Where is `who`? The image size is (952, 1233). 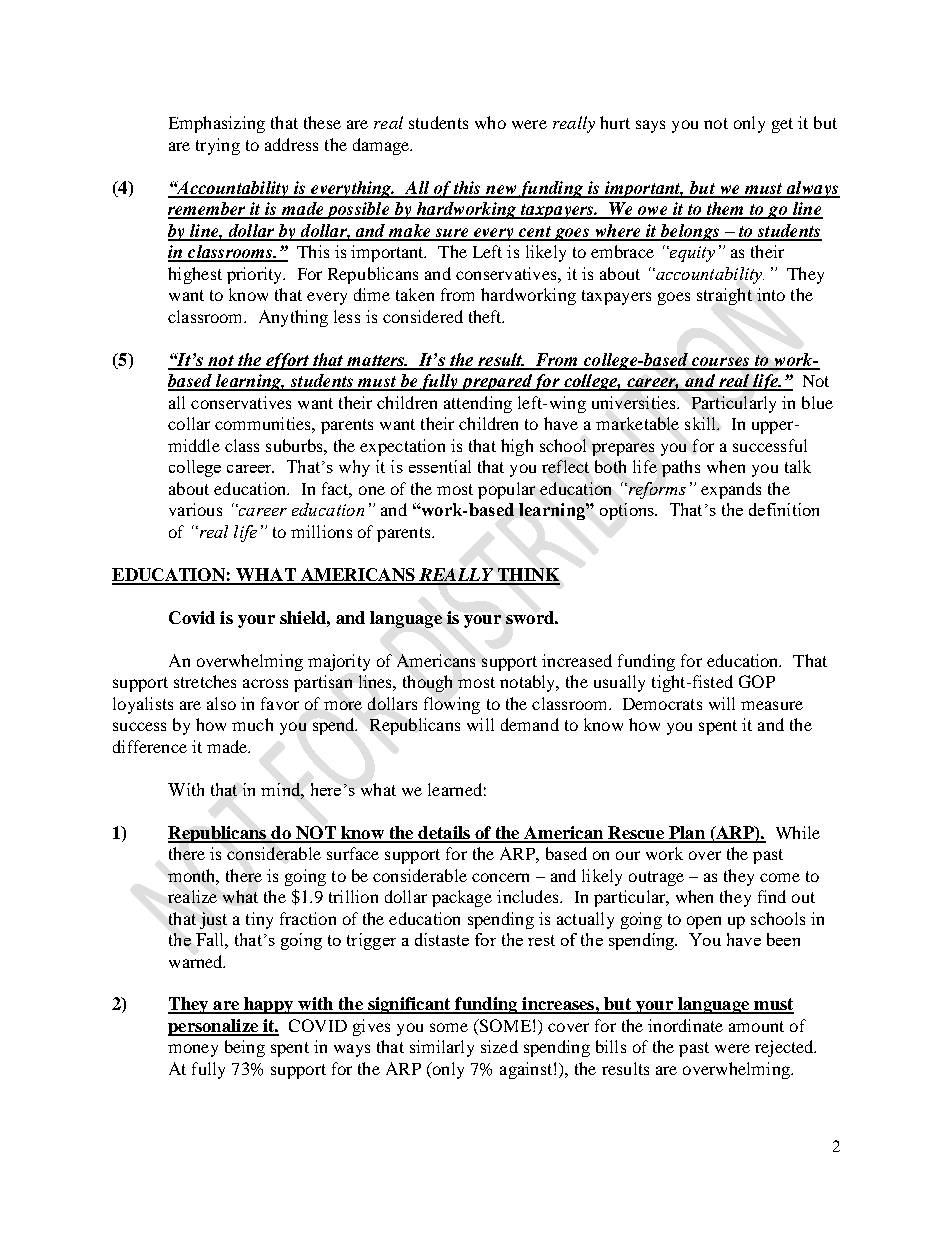 who is located at coordinates (490, 122).
